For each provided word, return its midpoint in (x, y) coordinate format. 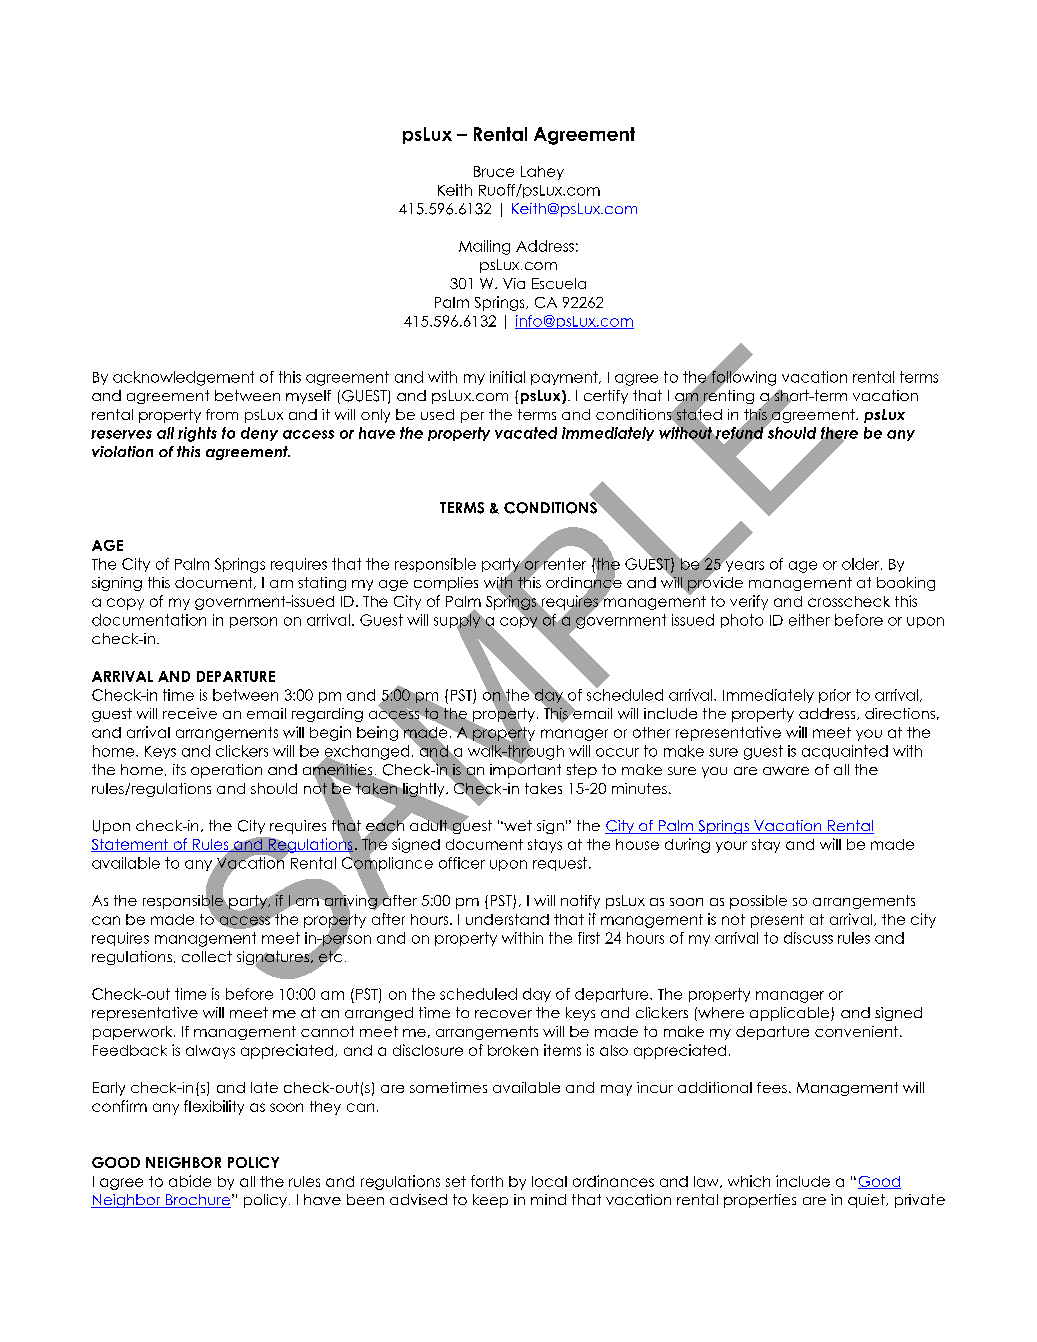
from (222, 414)
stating (322, 584)
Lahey (542, 173)
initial (507, 377)
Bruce (494, 171)
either (809, 620)
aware (786, 771)
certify (606, 397)
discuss (808, 938)
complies (446, 584)
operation (226, 771)
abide (190, 1181)
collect (207, 956)
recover (503, 1014)
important (525, 769)
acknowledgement (183, 378)
